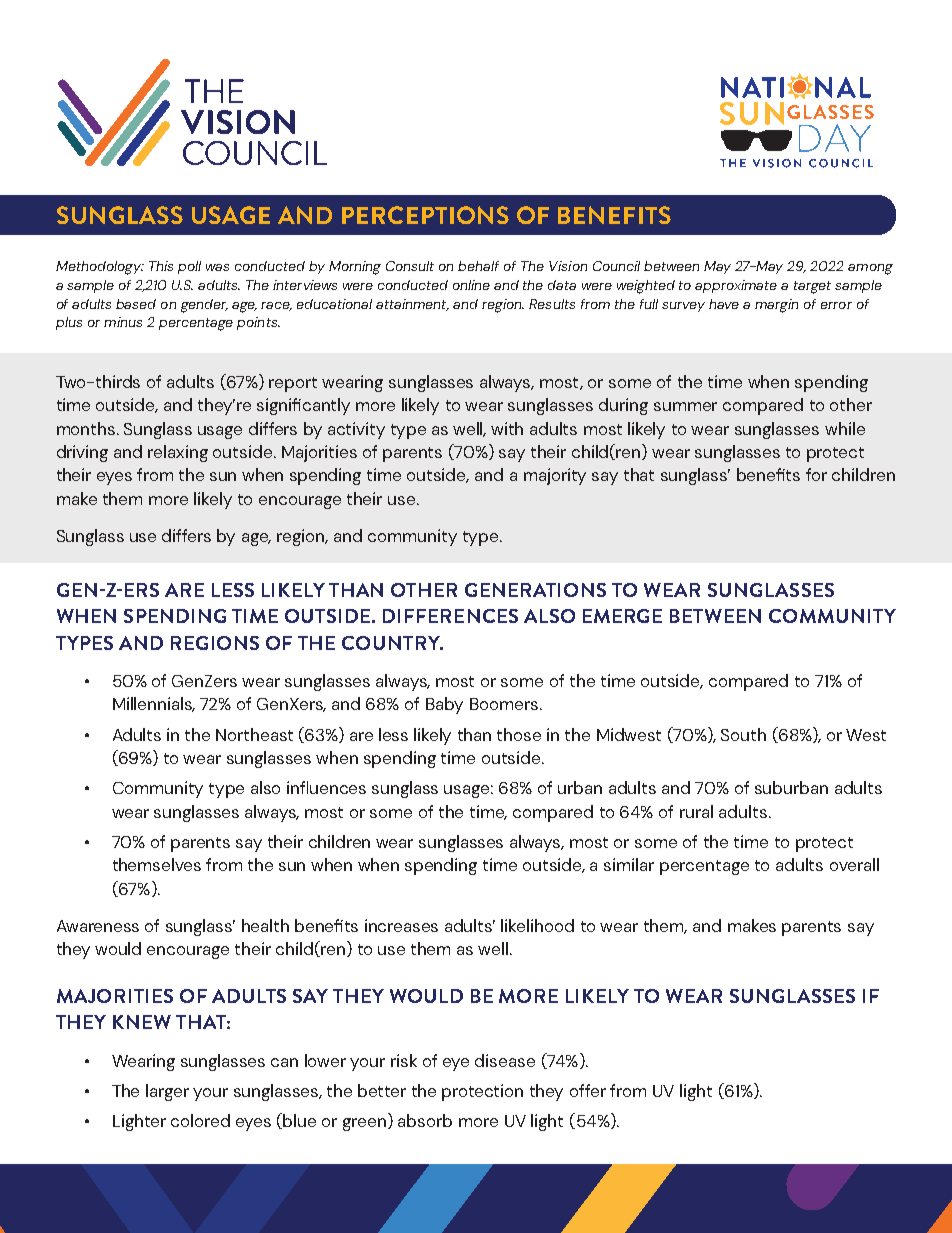 Image resolution: width=952 pixels, height=1233 pixels. Describe the element at coordinates (167, 1092) in the screenshot. I see `larger` at that location.
